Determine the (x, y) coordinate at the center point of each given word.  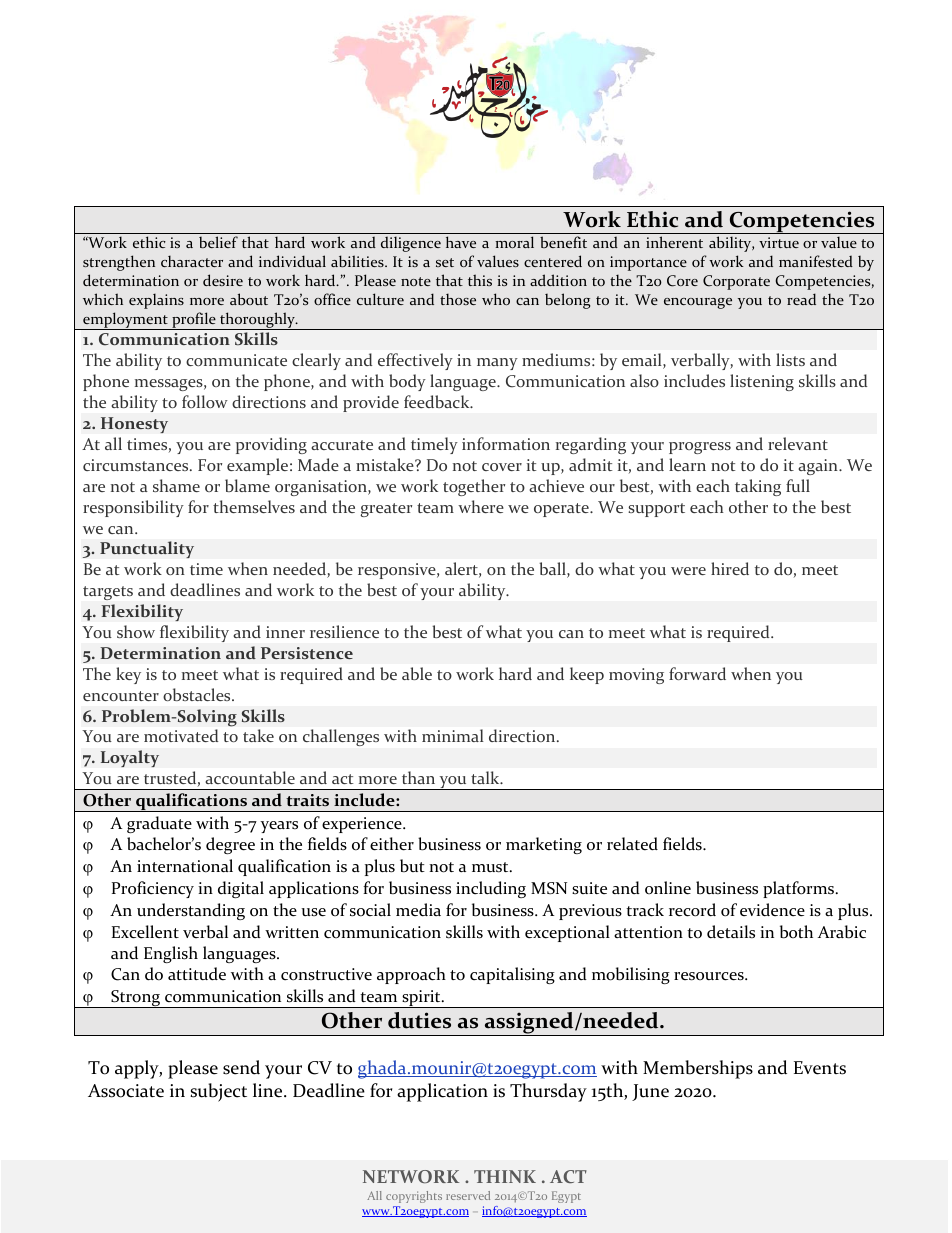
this (480, 280)
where (481, 506)
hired (730, 568)
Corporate (736, 282)
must (491, 867)
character (192, 261)
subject (218, 1092)
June (650, 1092)
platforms (800, 889)
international (185, 866)
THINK (505, 1176)
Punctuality (147, 549)
